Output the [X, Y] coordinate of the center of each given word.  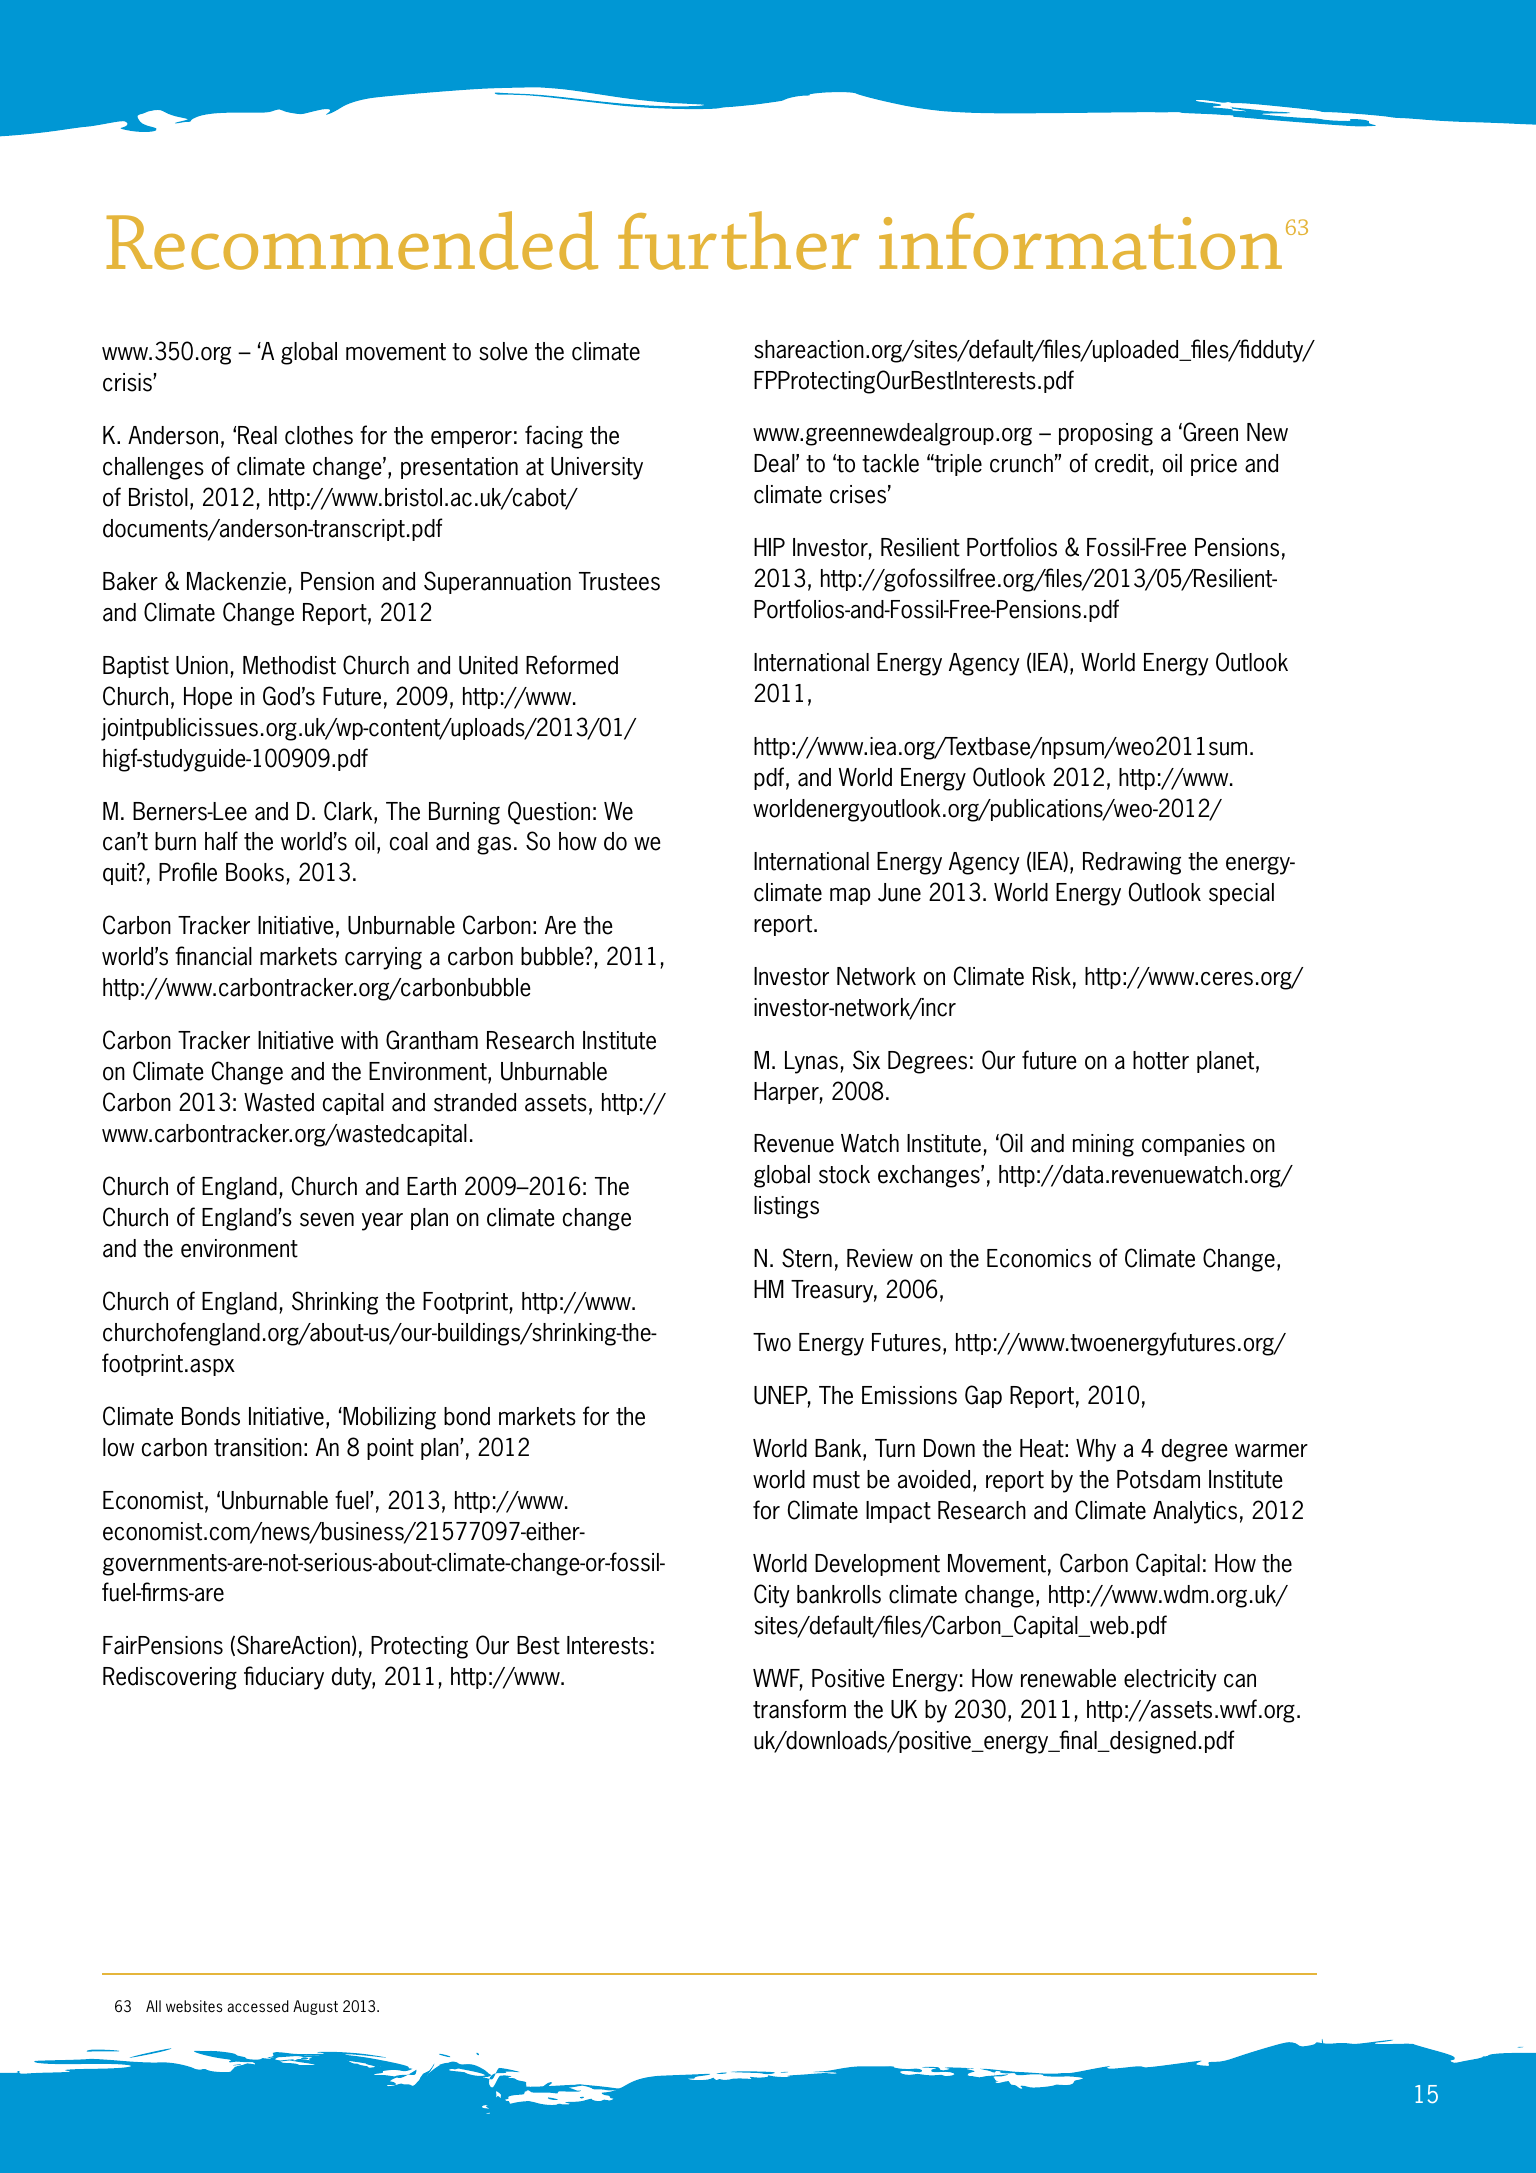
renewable [1068, 1678]
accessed [258, 2006]
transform [799, 1709]
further [739, 240]
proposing [1106, 434]
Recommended [352, 240]
